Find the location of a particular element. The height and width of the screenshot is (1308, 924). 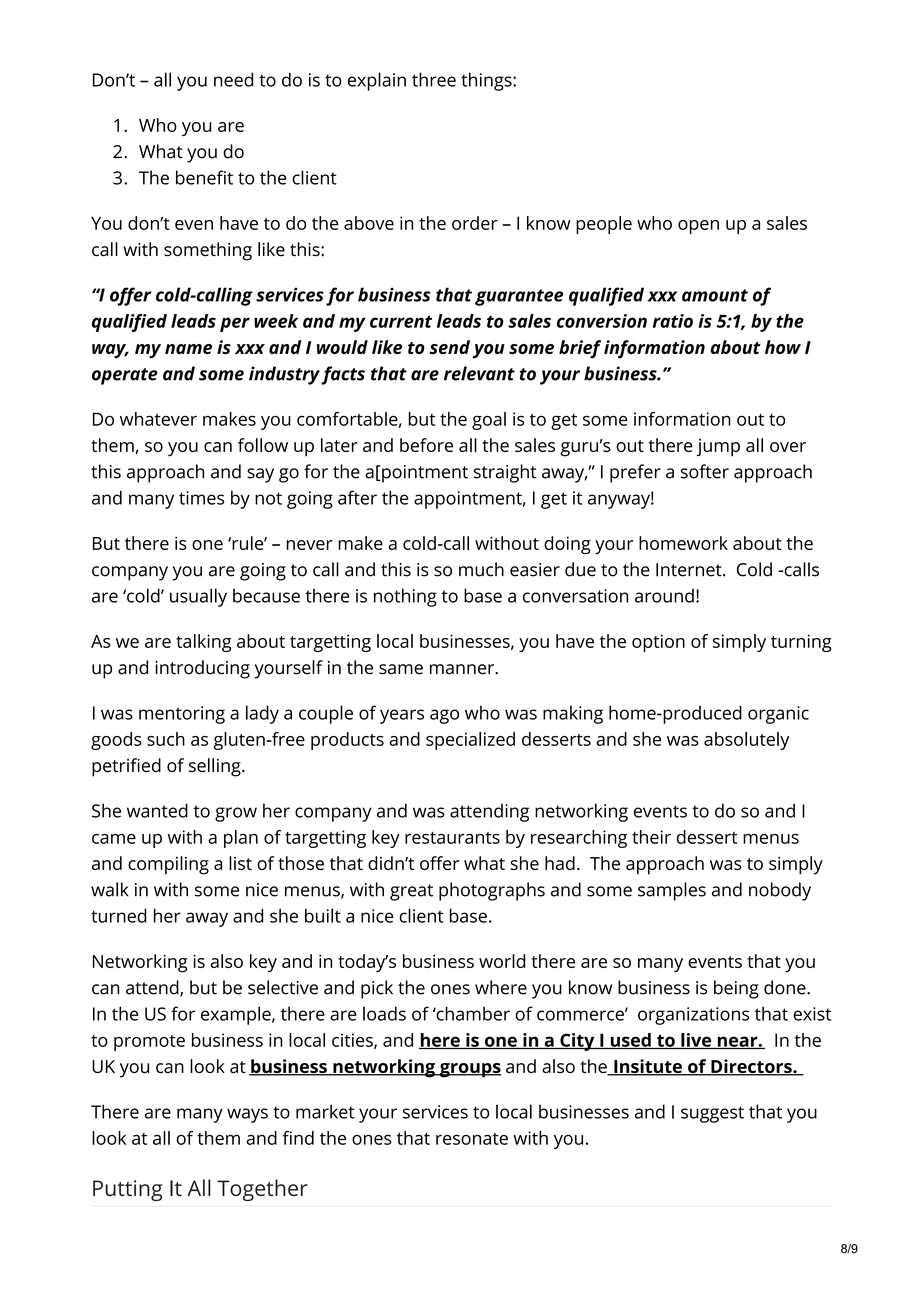

need is located at coordinates (233, 79).
